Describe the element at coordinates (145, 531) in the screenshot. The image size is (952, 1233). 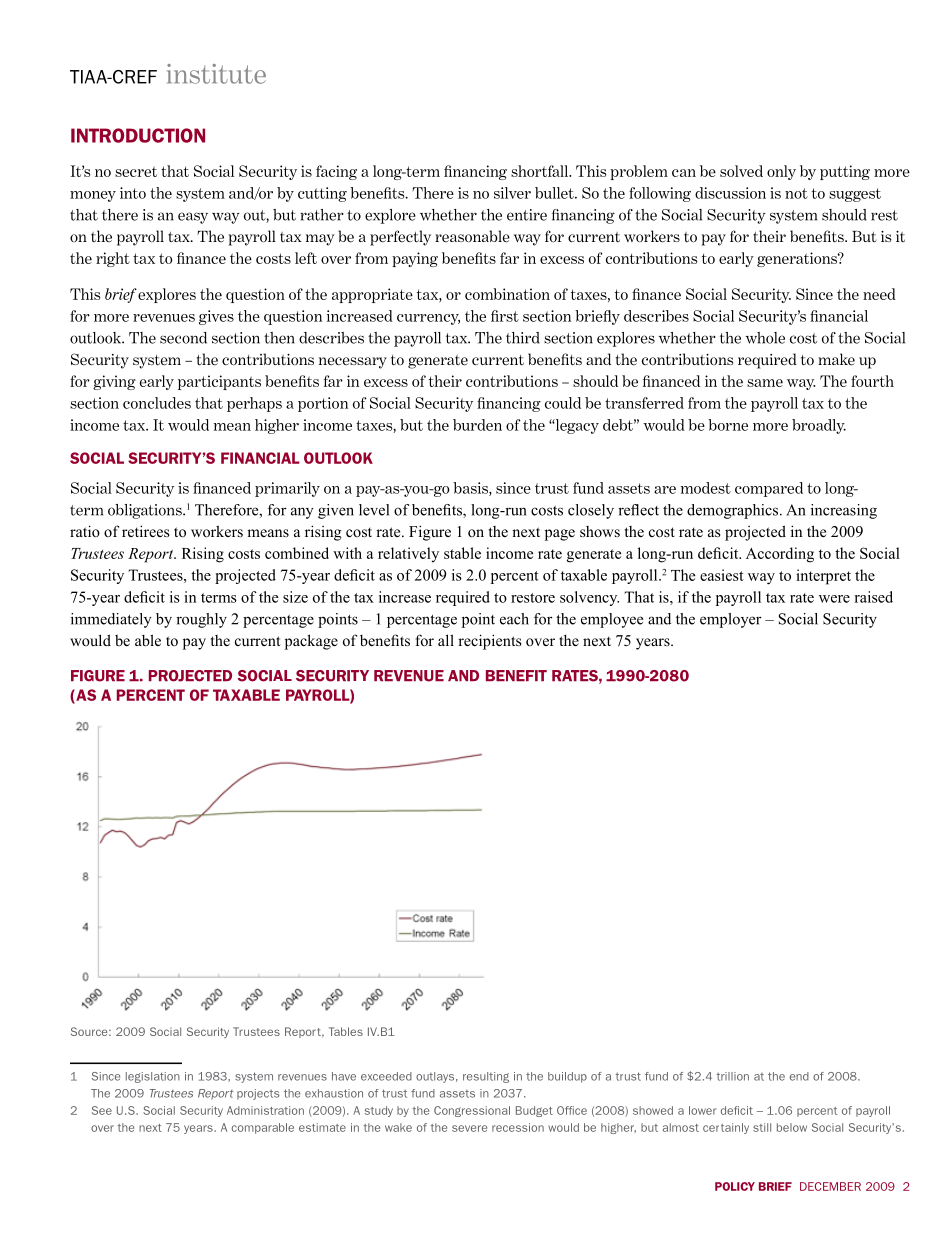
I see `retirees` at that location.
